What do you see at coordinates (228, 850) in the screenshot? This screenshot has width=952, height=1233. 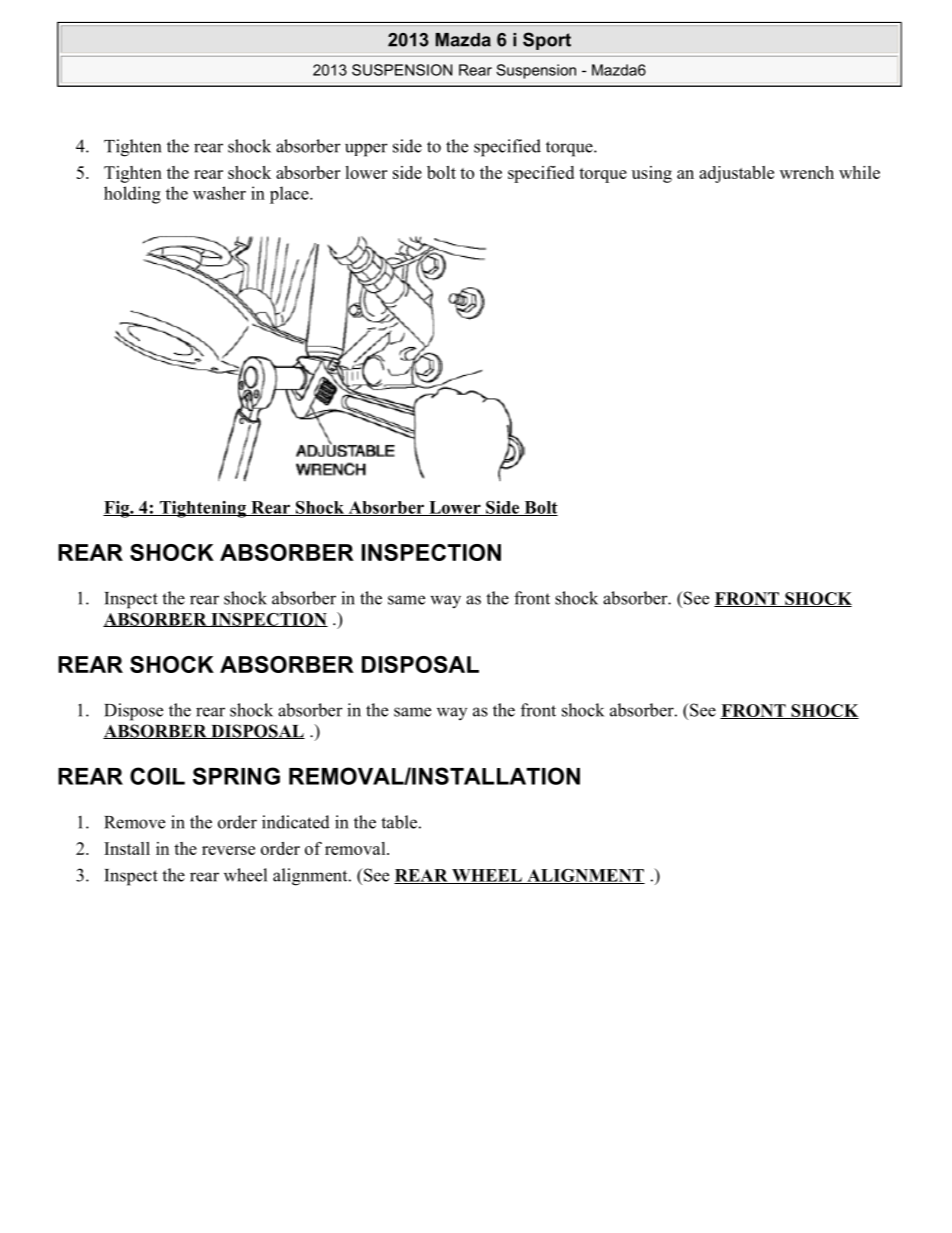 I see `reverse` at bounding box center [228, 850].
